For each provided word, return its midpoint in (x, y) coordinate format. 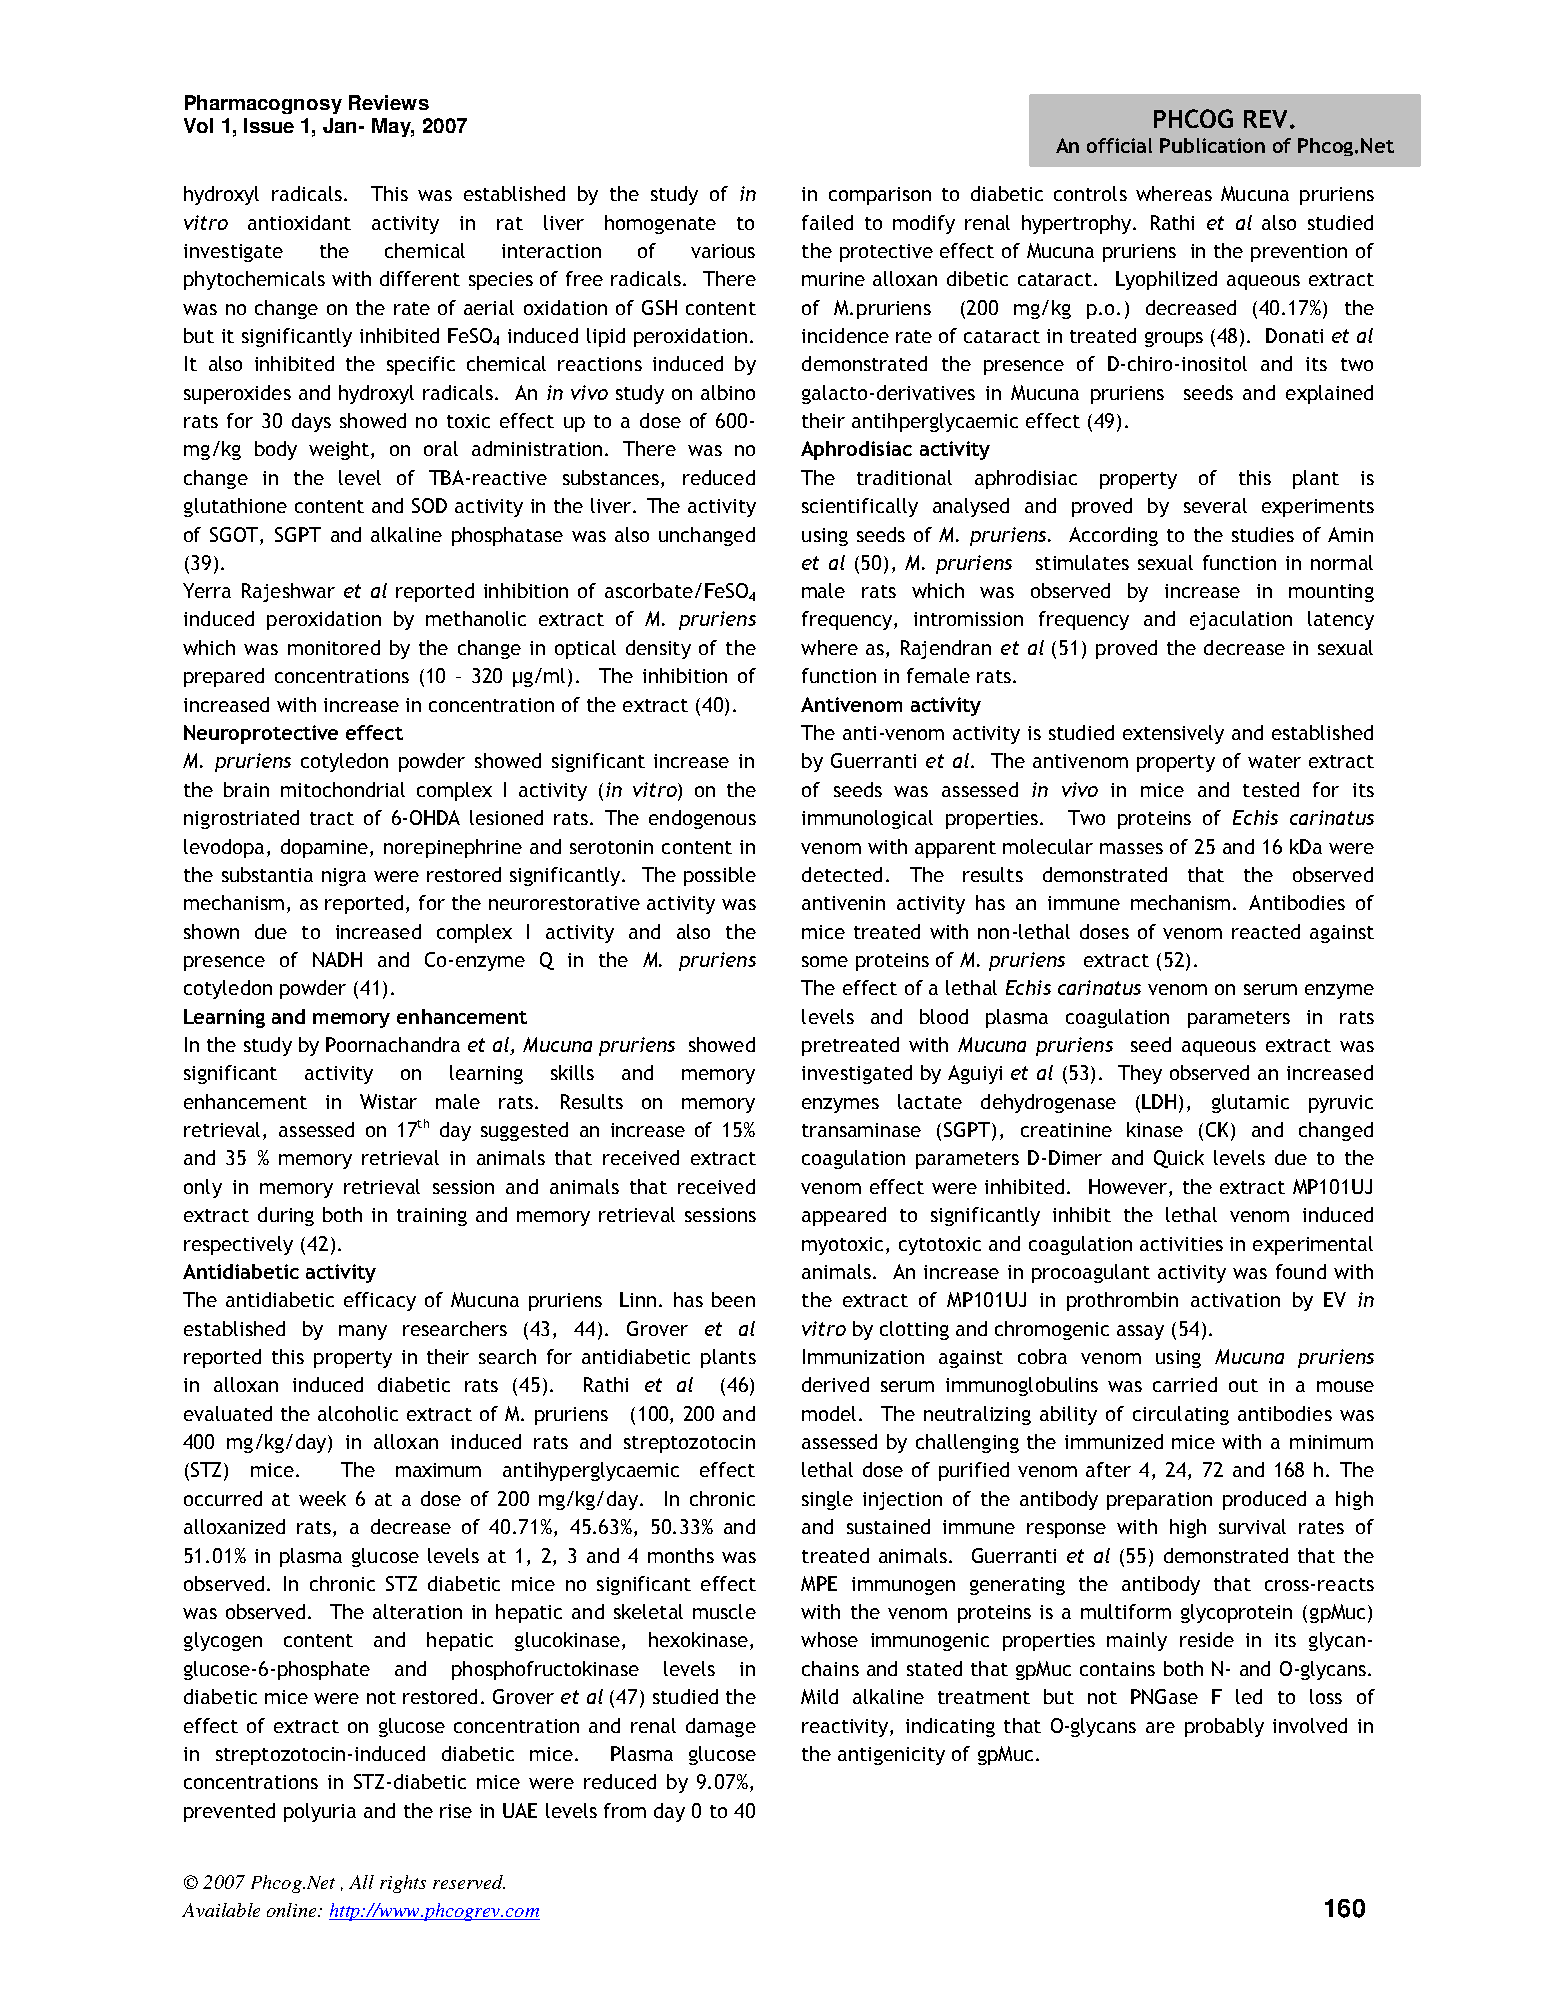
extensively (1173, 734)
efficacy (380, 1301)
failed (827, 222)
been (733, 1299)
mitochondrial (343, 789)
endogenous (702, 819)
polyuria (320, 1812)
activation (1235, 1300)
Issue (269, 125)
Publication (1212, 145)
